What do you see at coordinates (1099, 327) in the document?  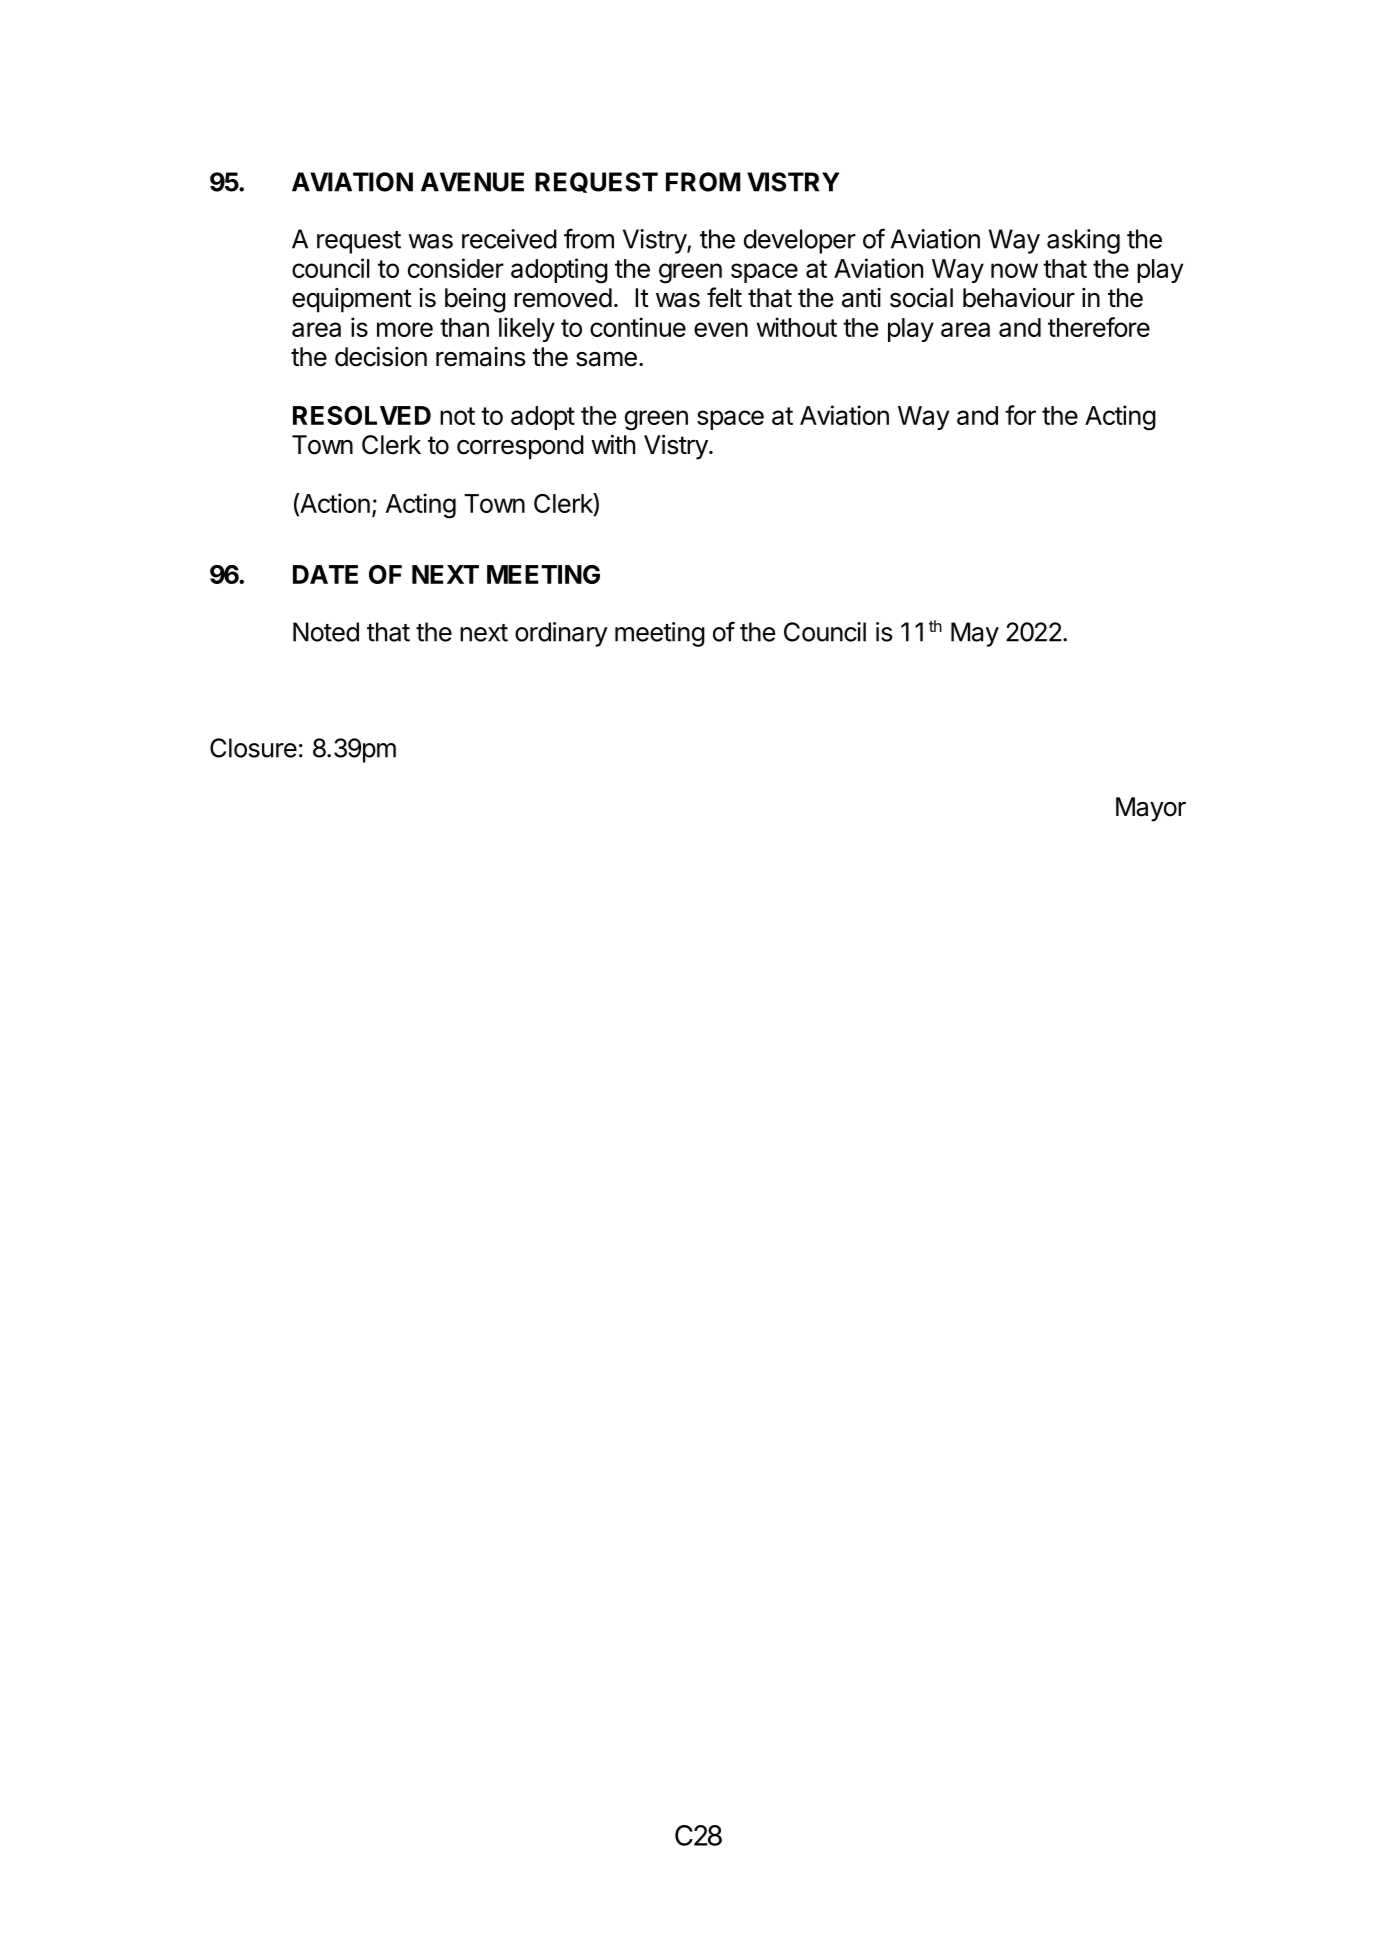 I see `therefore` at bounding box center [1099, 327].
